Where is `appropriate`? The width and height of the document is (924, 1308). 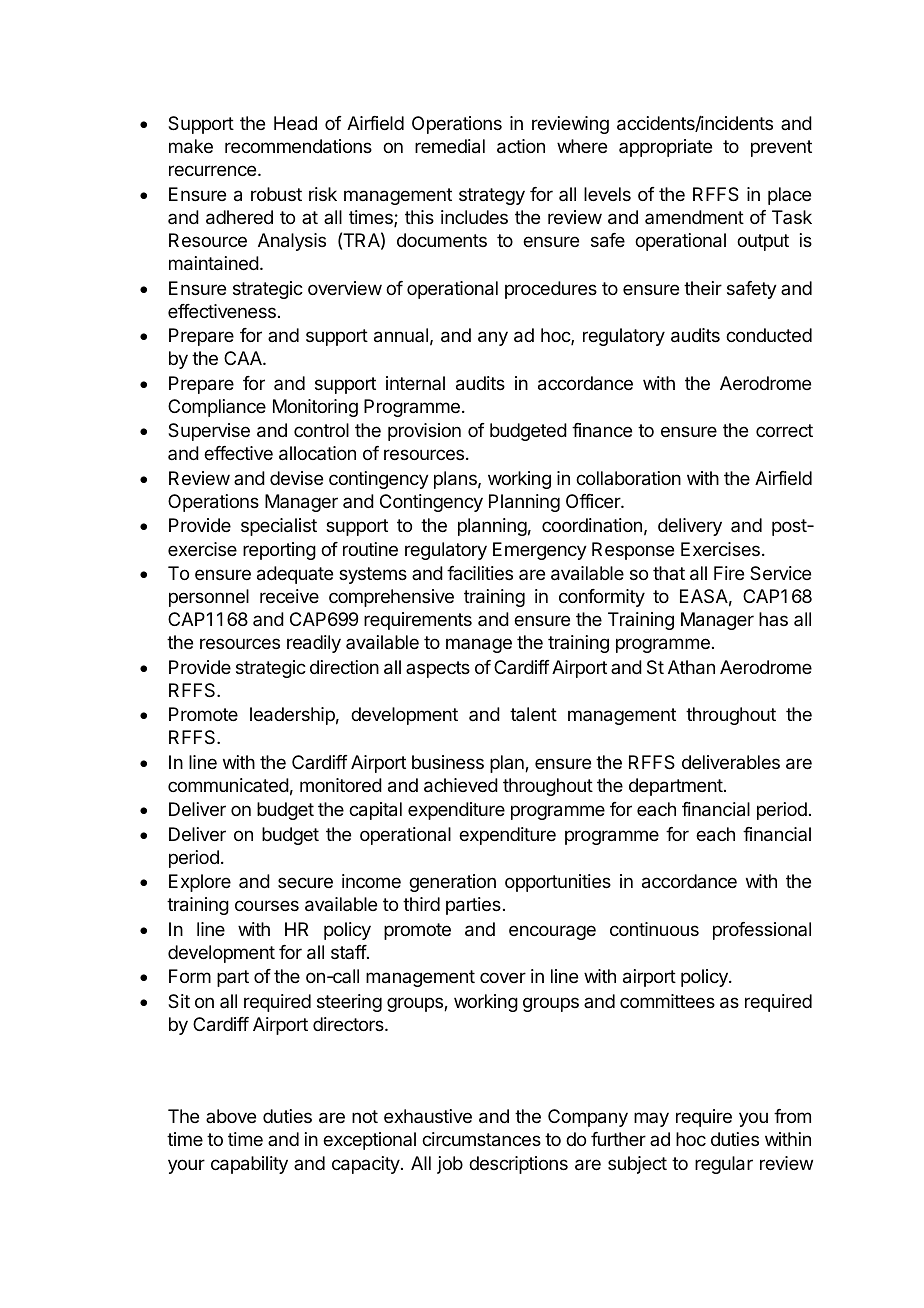
appropriate is located at coordinates (665, 148).
